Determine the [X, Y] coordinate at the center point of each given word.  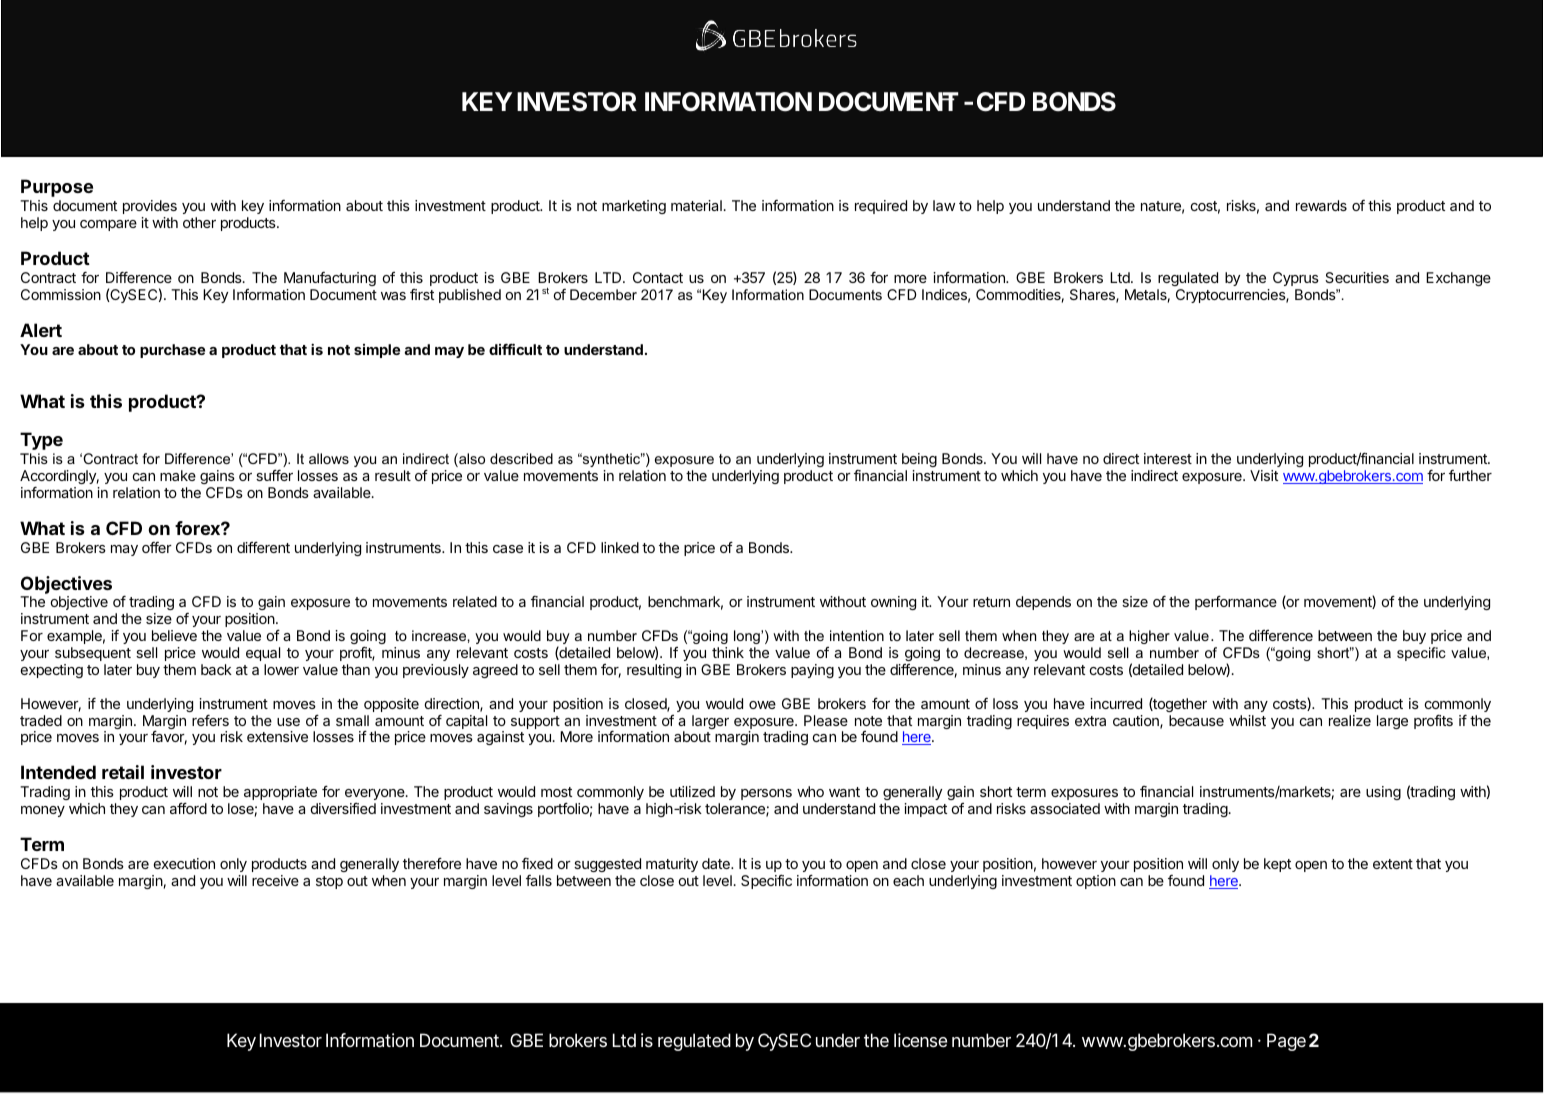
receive [275, 880]
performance [1236, 603]
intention [857, 635]
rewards [1321, 205]
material [696, 205]
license [920, 1040]
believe [174, 635]
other [199, 222]
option [1096, 882]
